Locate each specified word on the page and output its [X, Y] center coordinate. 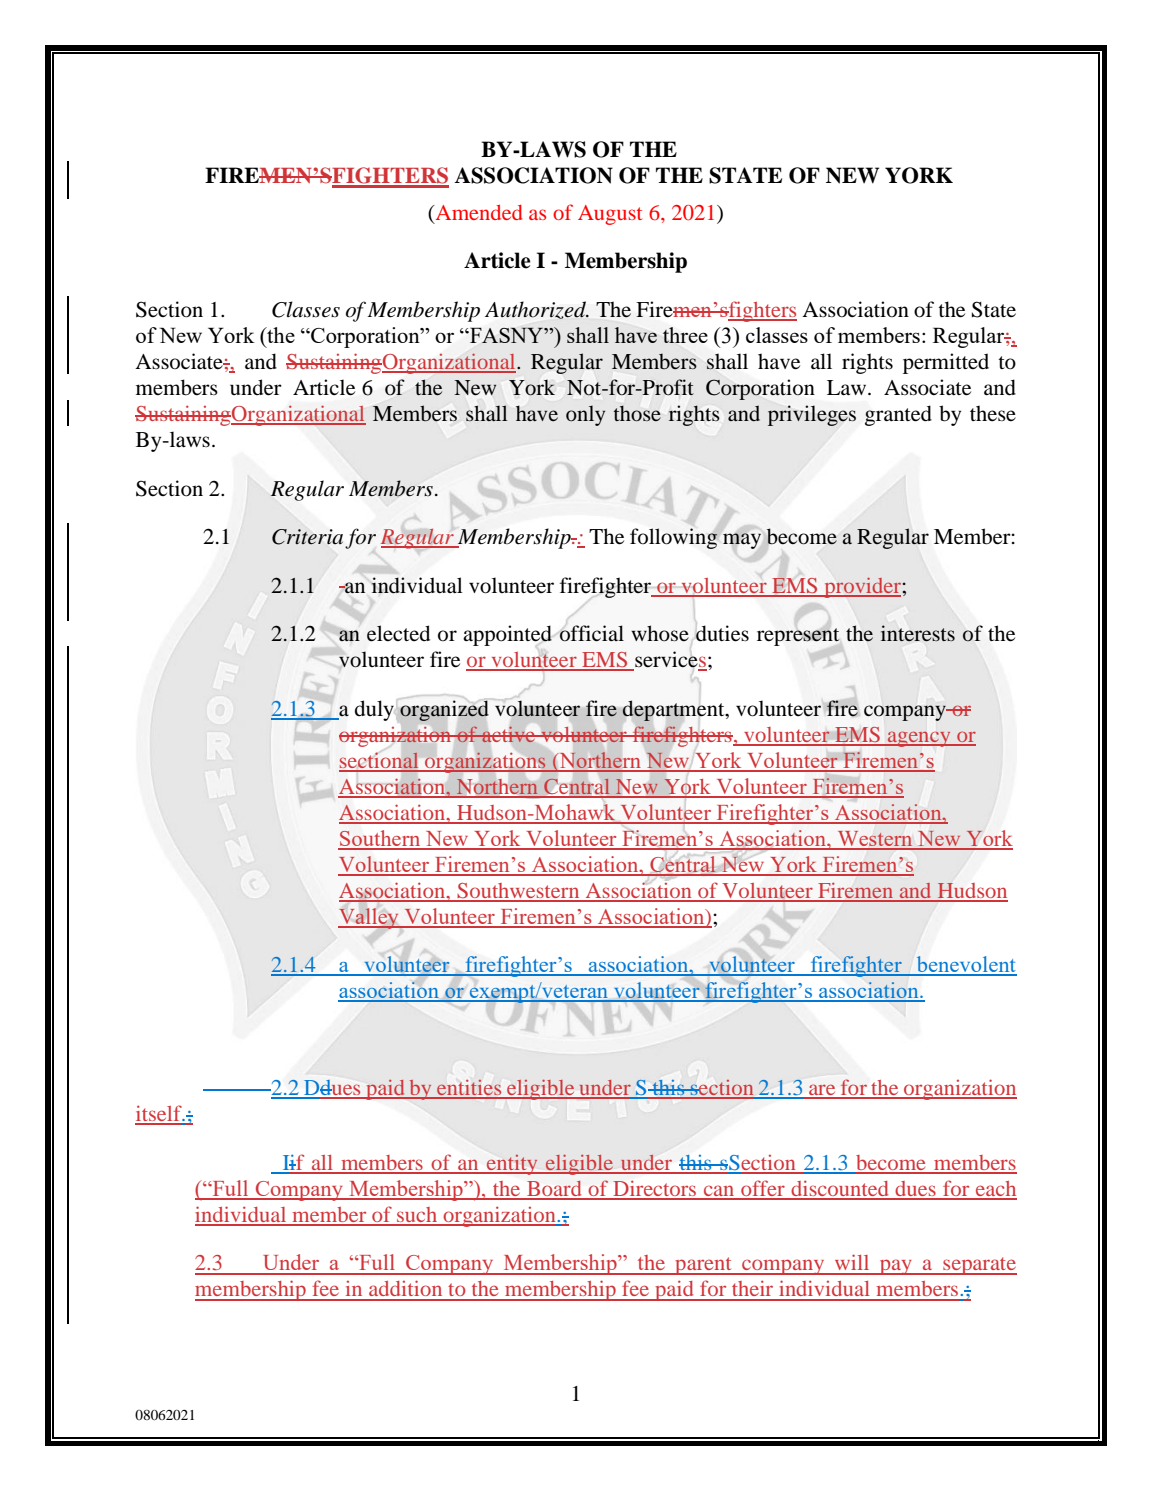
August [610, 215]
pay [895, 1267]
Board [554, 1190]
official [592, 633]
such [417, 1216]
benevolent [965, 965]
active [509, 734]
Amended [477, 214]
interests [918, 633]
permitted [946, 363]
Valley [369, 918]
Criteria [307, 537]
